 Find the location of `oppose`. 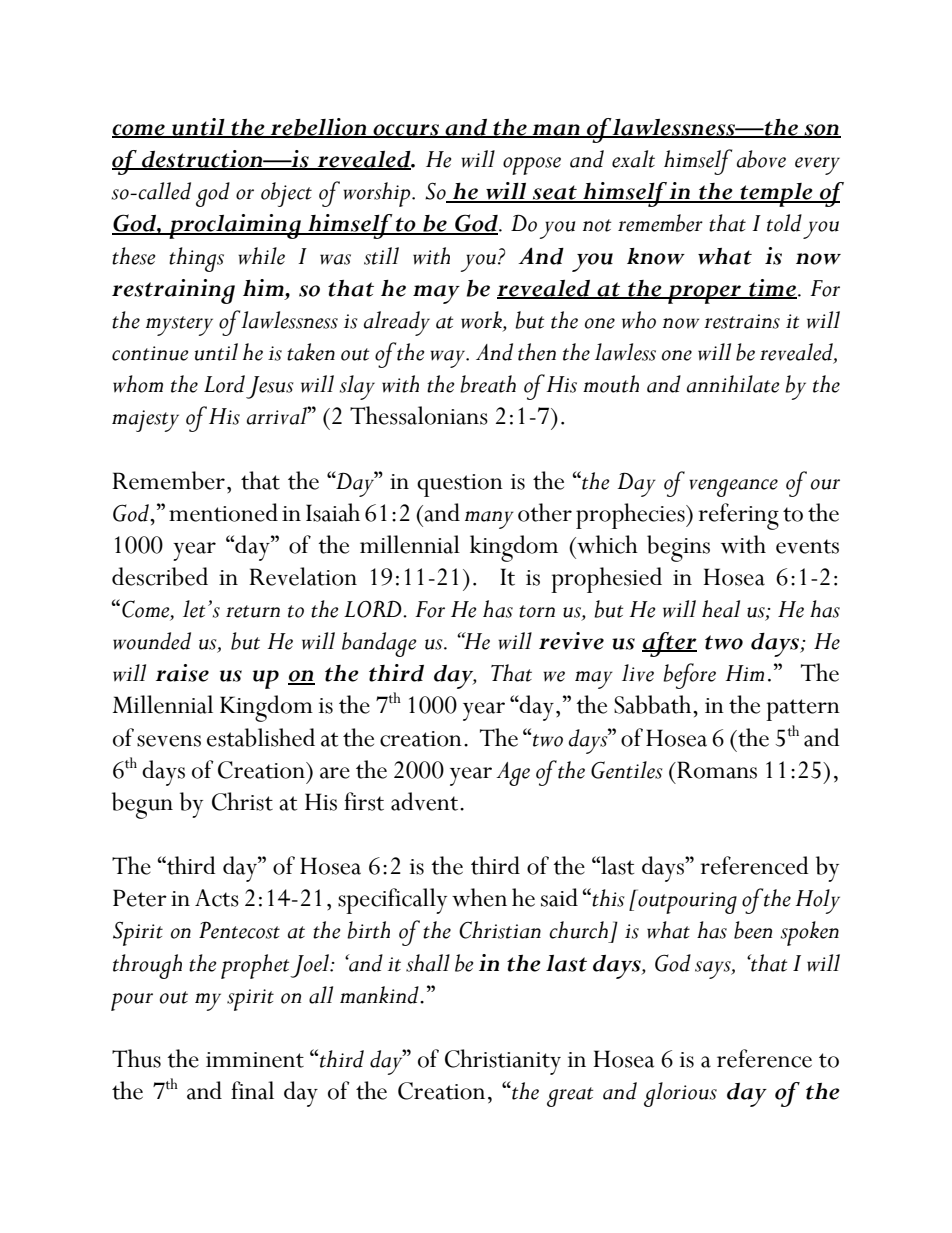

oppose is located at coordinates (532, 166).
